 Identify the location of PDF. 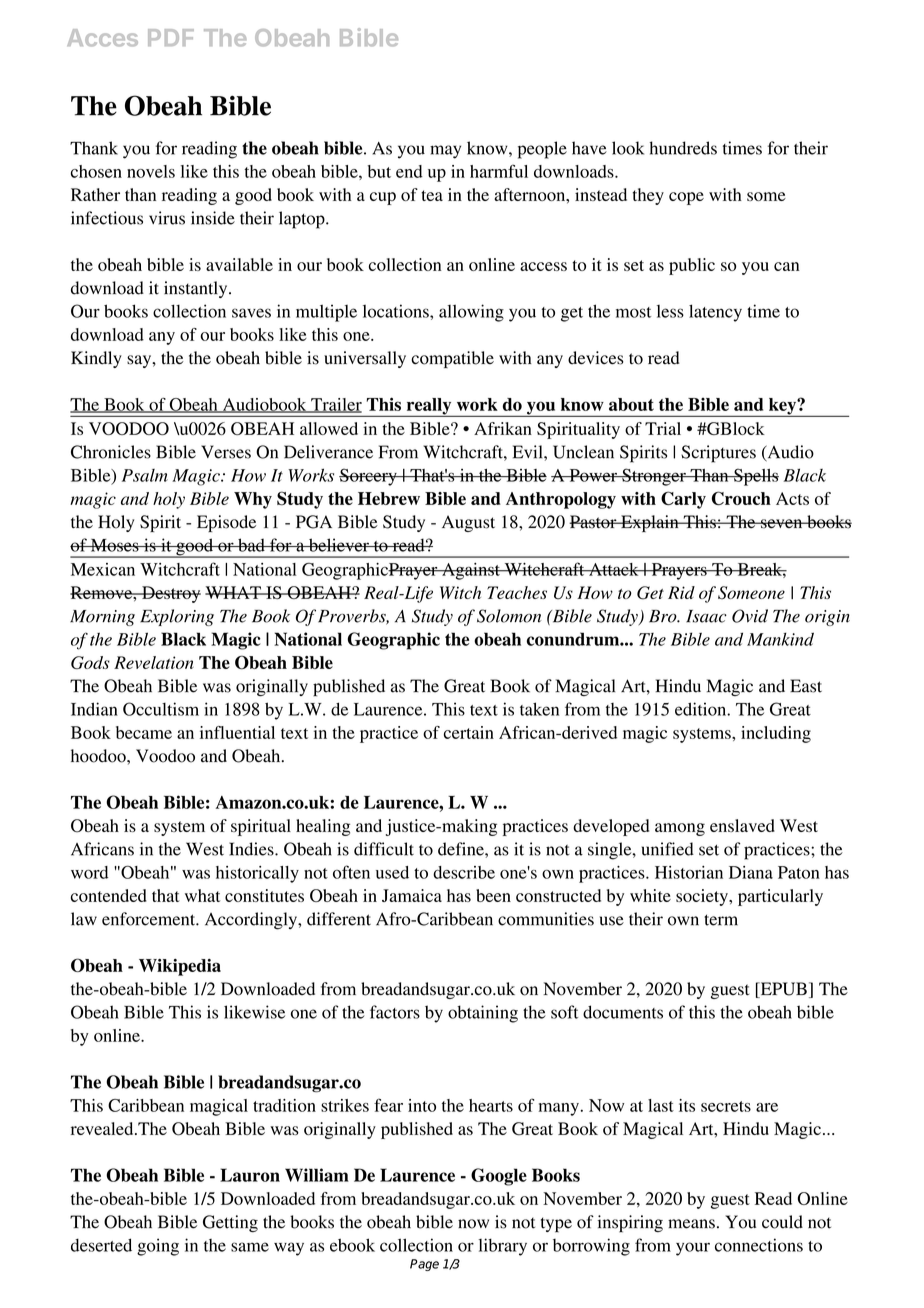
(171, 37).
